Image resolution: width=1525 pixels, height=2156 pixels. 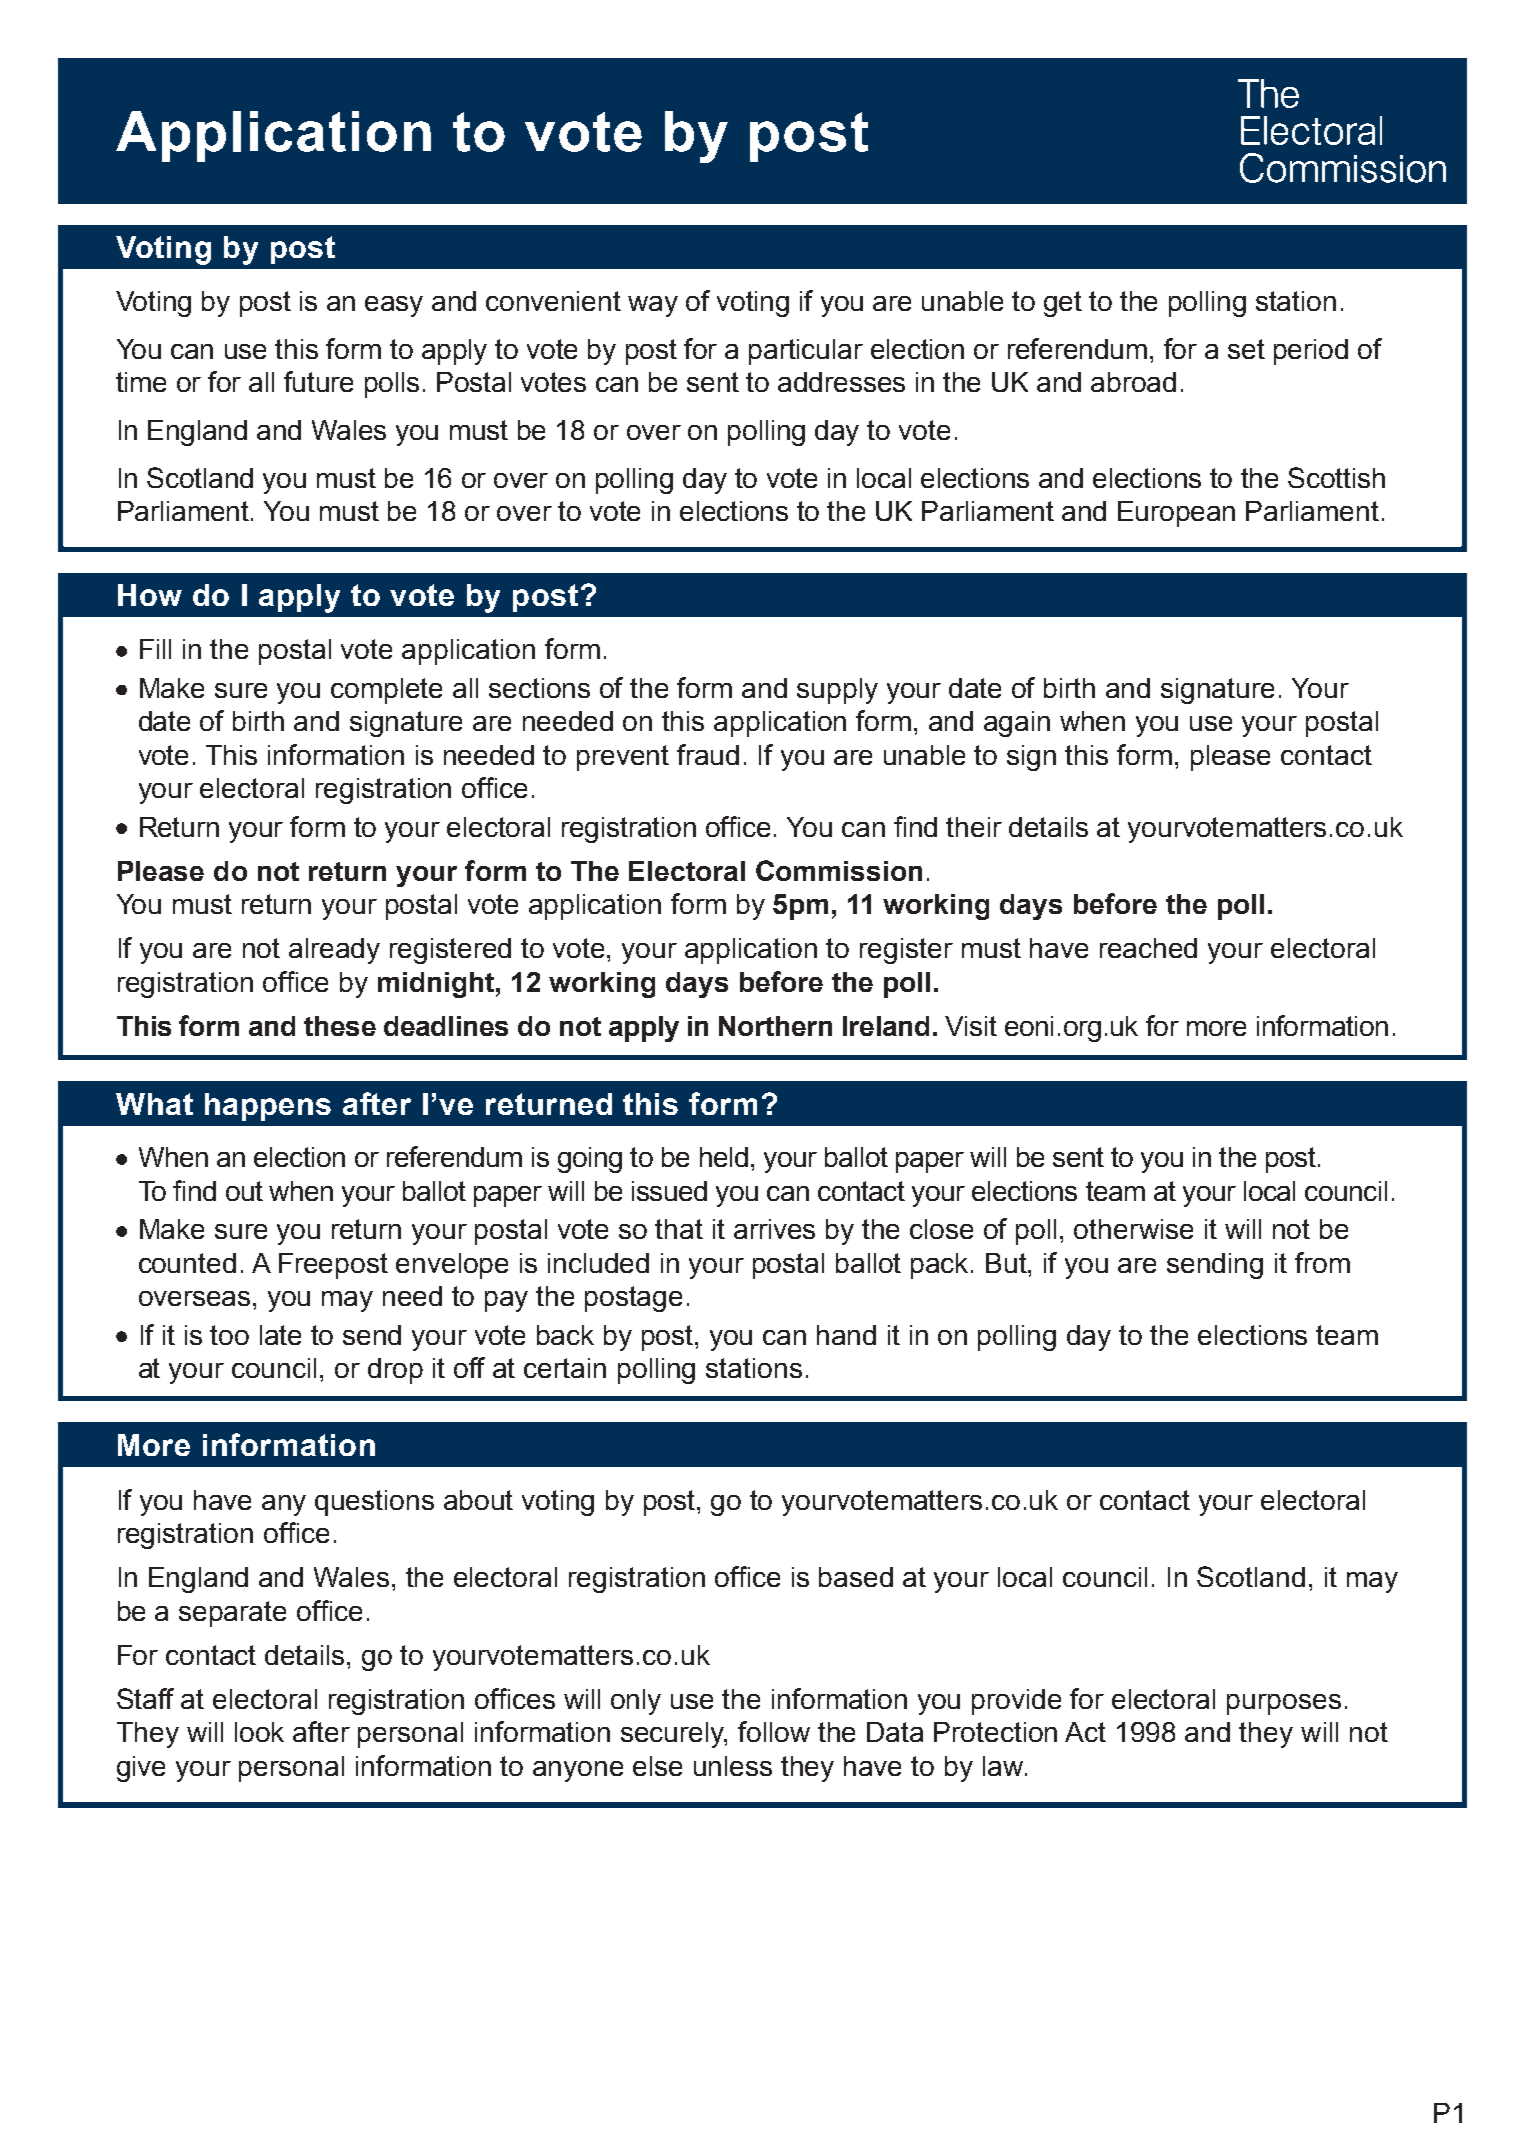 I want to click on otherwise, so click(x=1133, y=1229).
